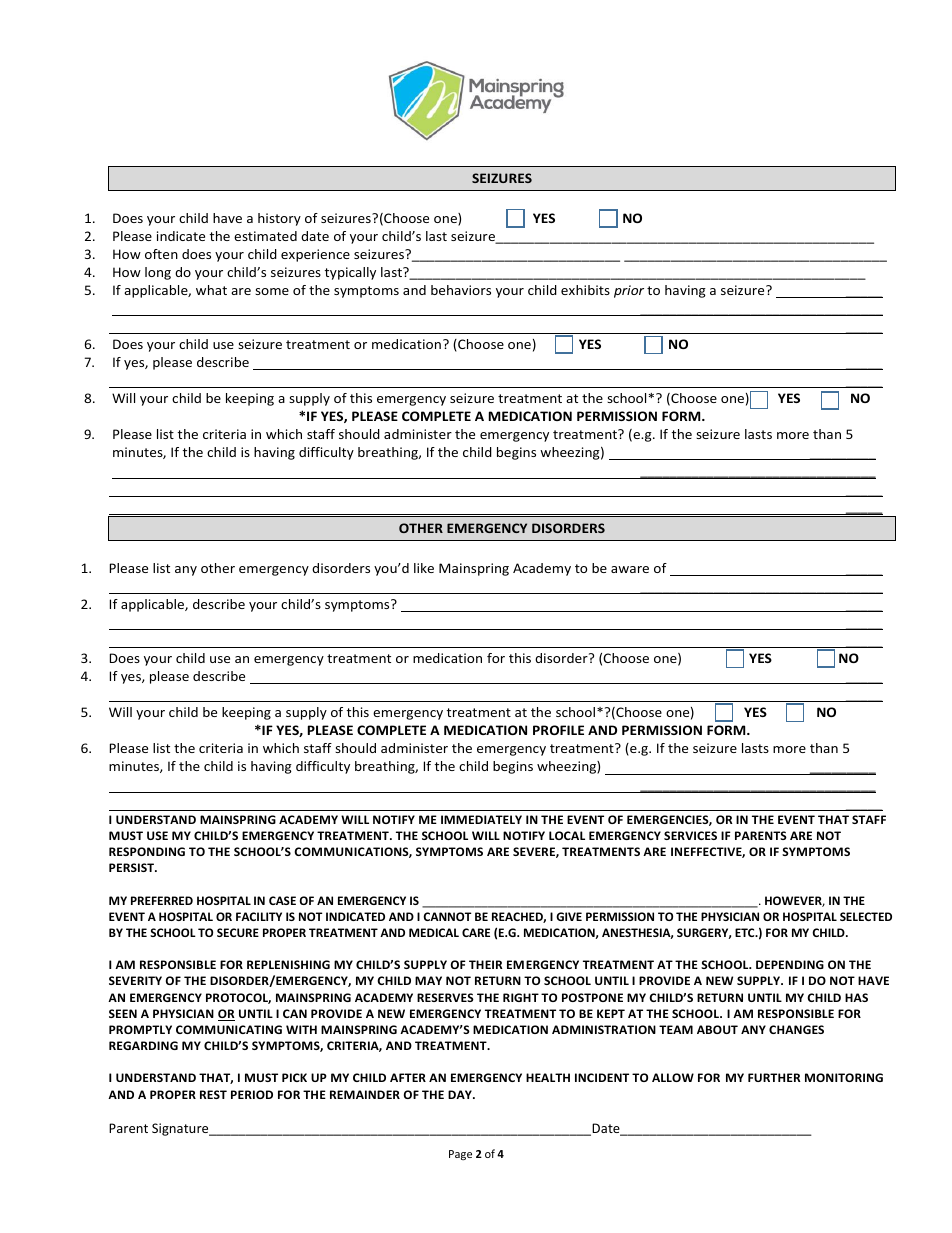 This screenshot has width=952, height=1233. What do you see at coordinates (558, 730) in the screenshot?
I see `PROFILE` at bounding box center [558, 730].
